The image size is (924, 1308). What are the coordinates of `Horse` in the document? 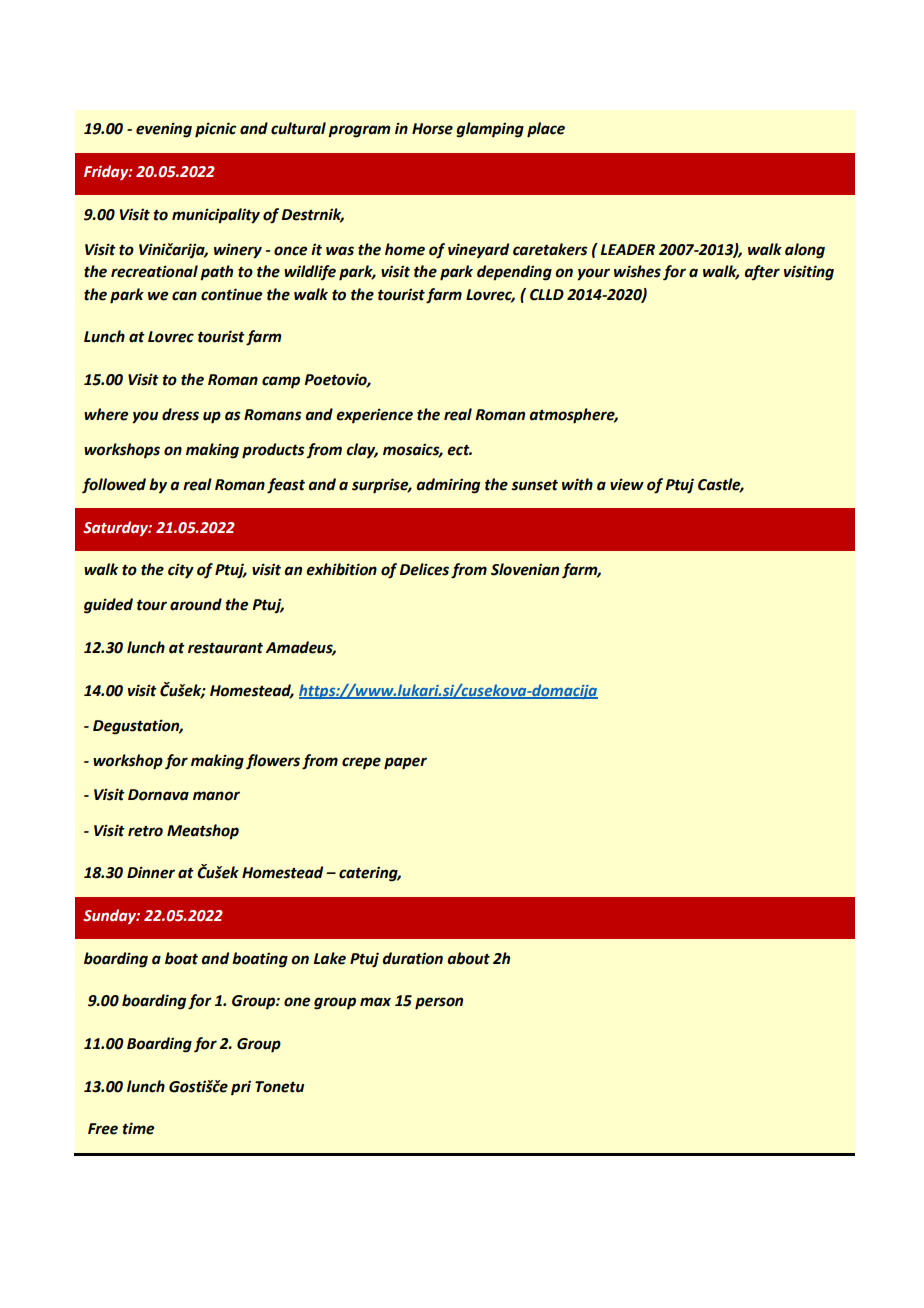 It's located at (432, 129).
